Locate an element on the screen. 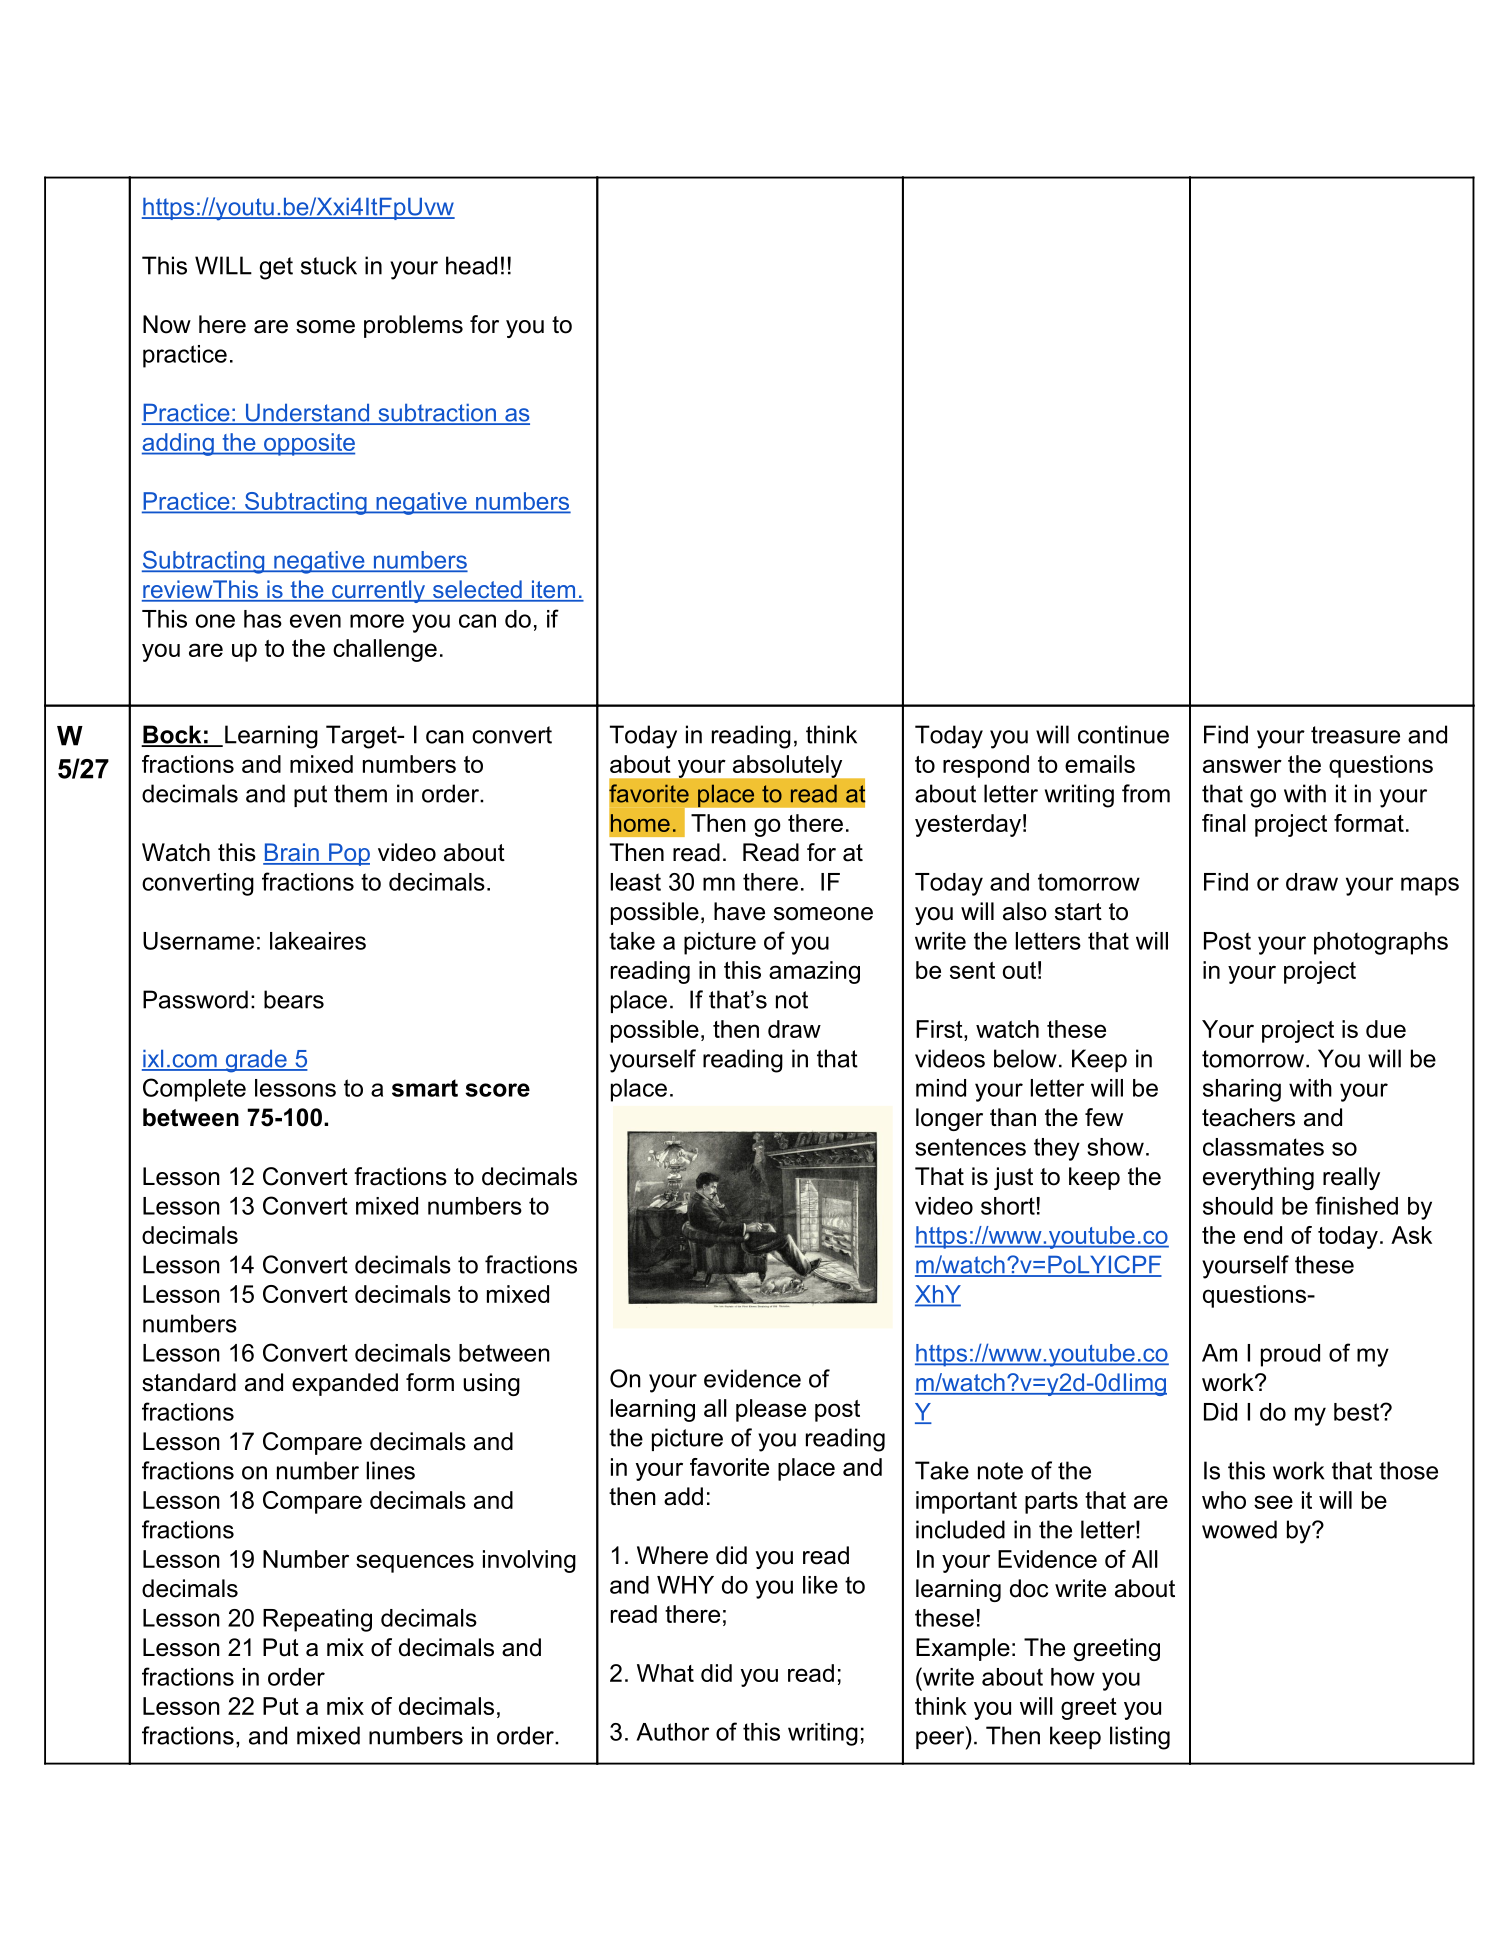 Image resolution: width=1502 pixels, height=1943 pixels. due is located at coordinates (1386, 1029).
